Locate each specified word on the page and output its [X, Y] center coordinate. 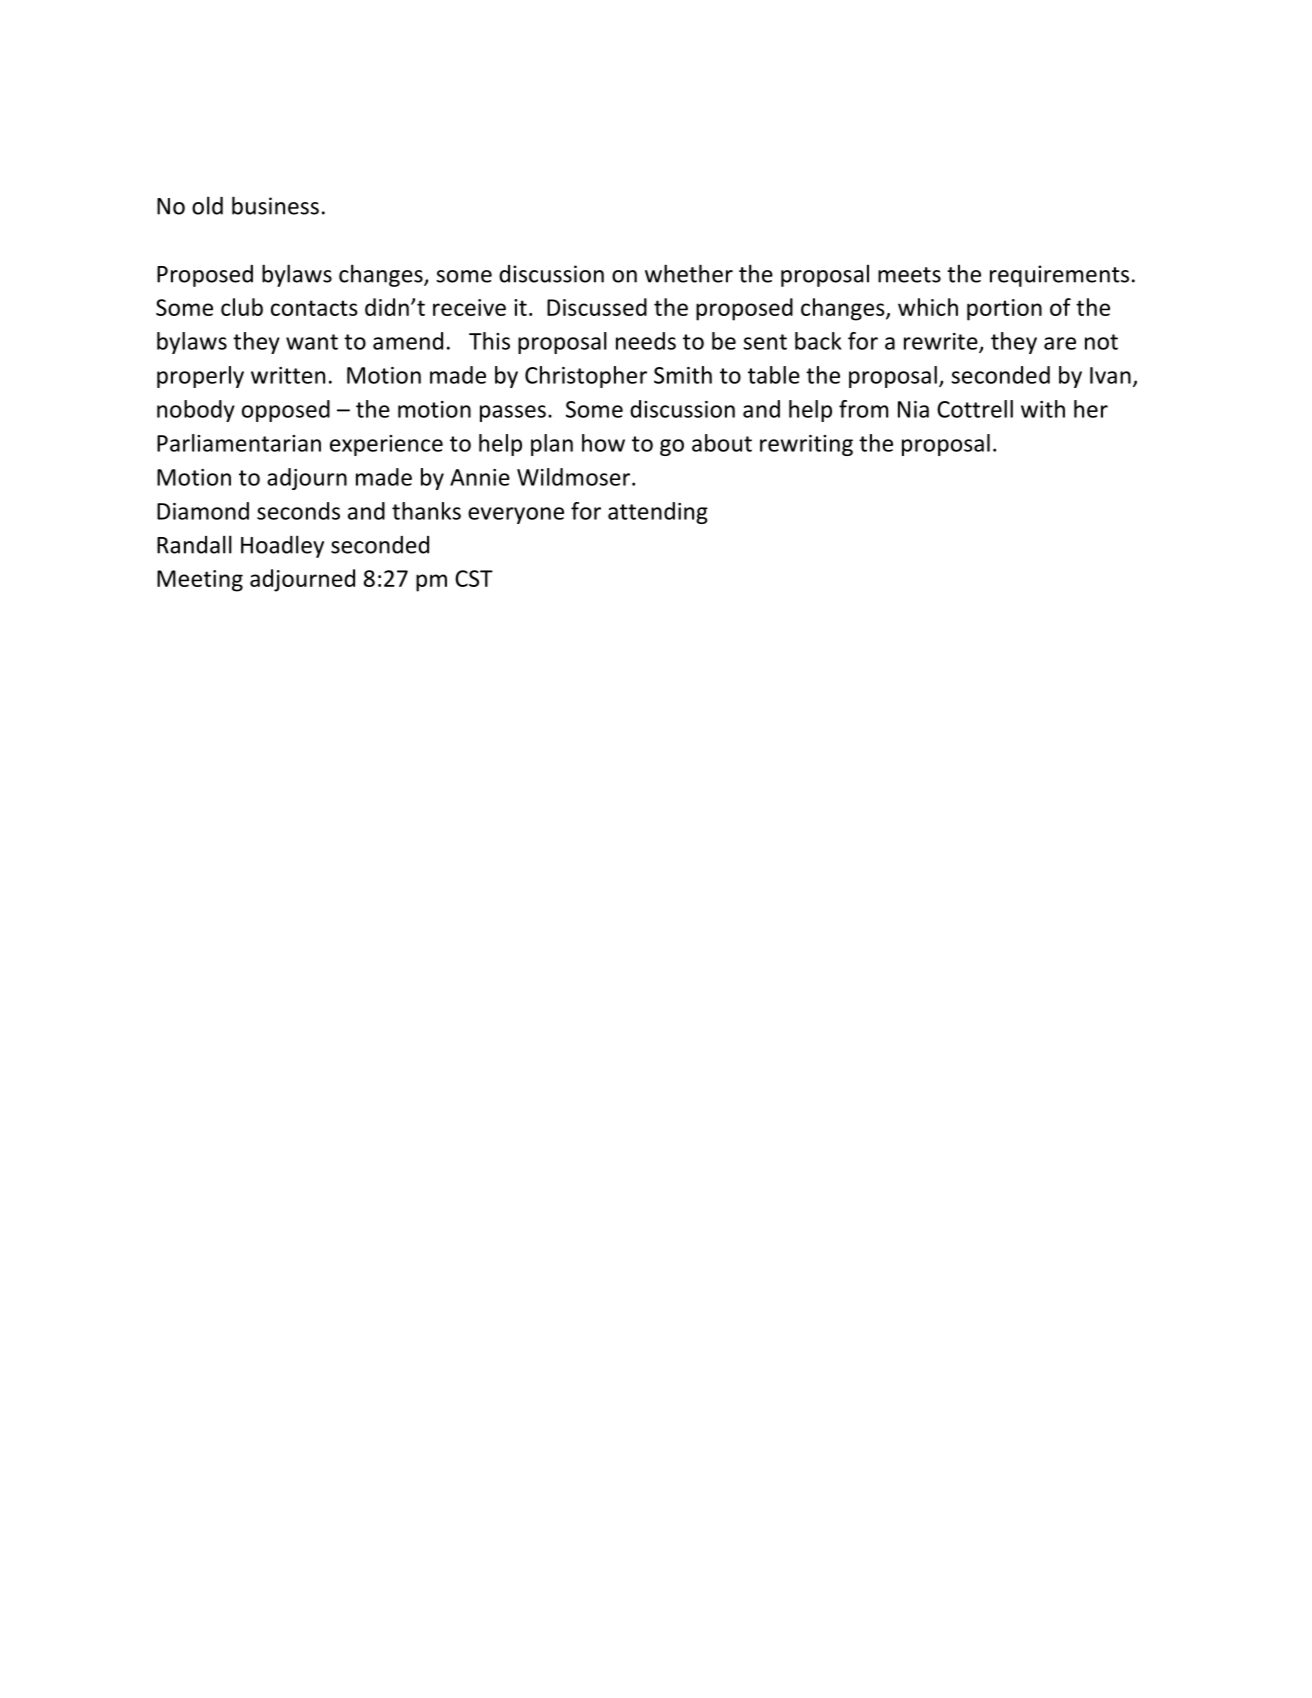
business [275, 205]
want [312, 342]
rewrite [942, 342]
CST [474, 578]
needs [646, 341]
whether [689, 273]
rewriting [806, 445]
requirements [1059, 276]
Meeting [200, 581]
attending [658, 513]
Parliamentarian [239, 443]
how [603, 443]
